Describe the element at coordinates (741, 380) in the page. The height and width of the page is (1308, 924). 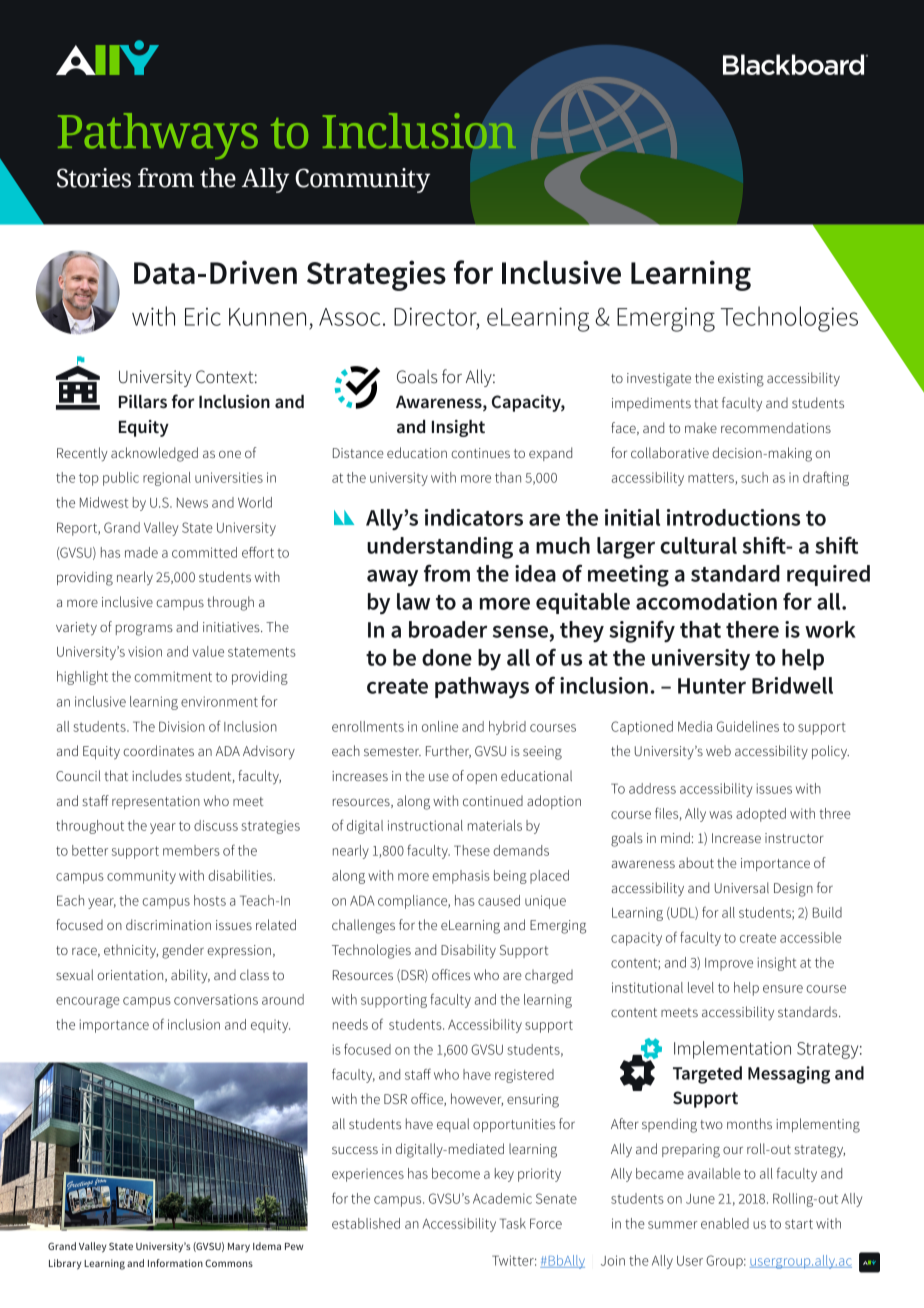
I see `existing` at that location.
